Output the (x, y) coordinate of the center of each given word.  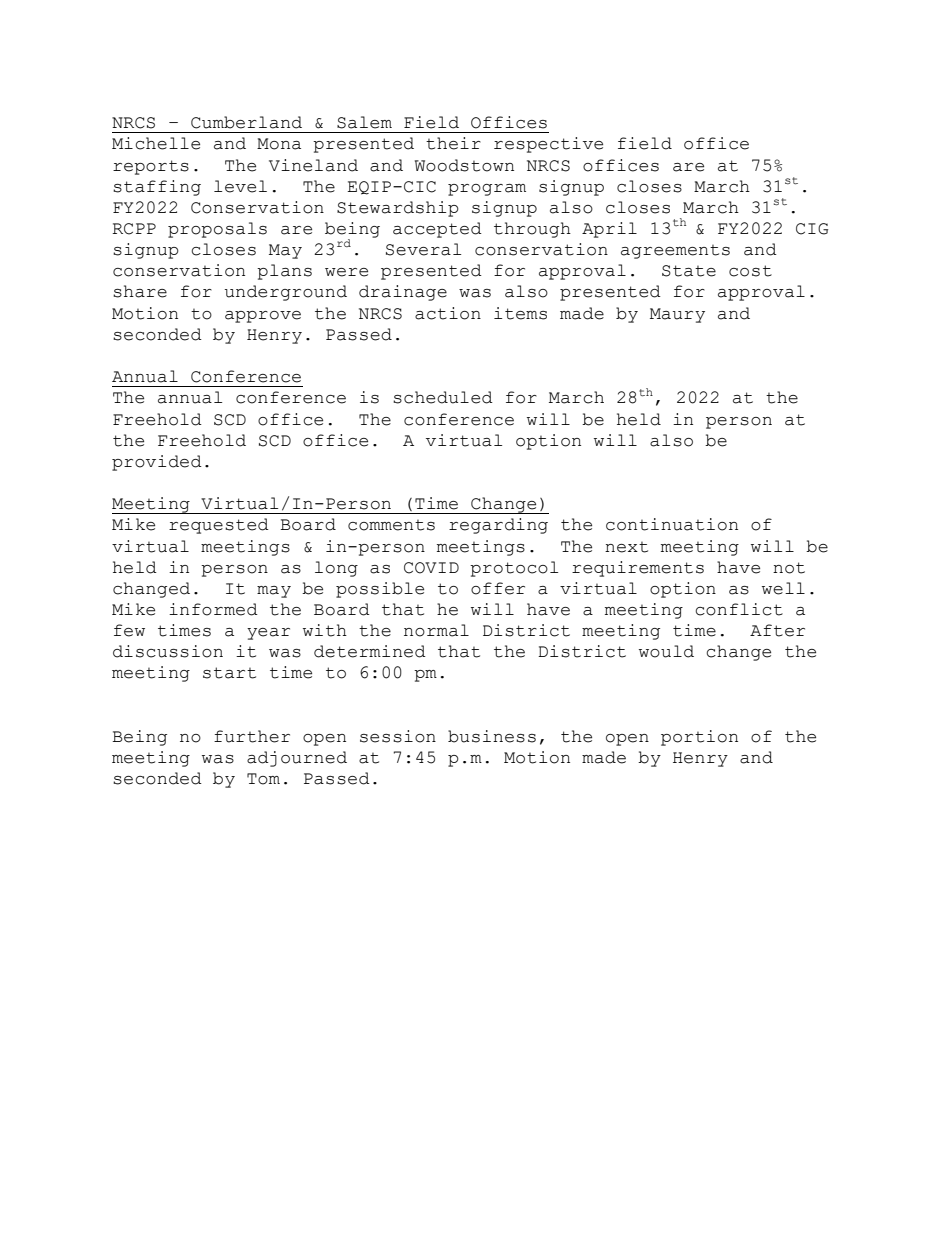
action (448, 313)
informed (213, 609)
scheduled (443, 397)
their (453, 143)
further (252, 736)
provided (157, 463)
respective (548, 145)
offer (498, 588)
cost (750, 271)
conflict (739, 609)
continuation (672, 524)
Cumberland (246, 122)
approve (263, 317)
